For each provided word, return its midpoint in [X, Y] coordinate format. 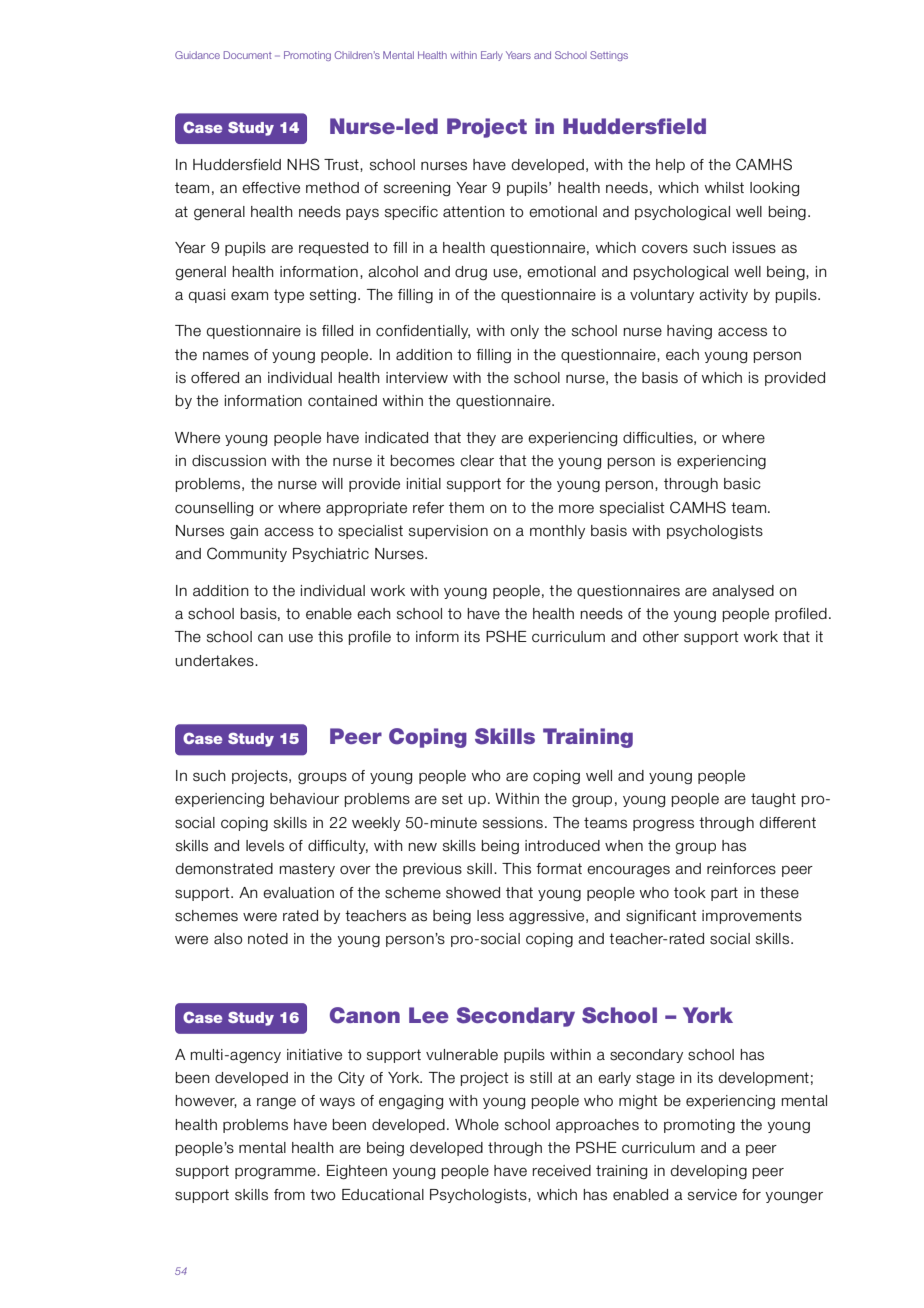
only [524, 332]
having [689, 332]
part [724, 894]
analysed [743, 592]
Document [248, 55]
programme [276, 1173]
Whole [477, 1125]
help [670, 166]
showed [473, 893]
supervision [448, 532]
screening [417, 189]
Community [247, 554]
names [226, 356]
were [260, 917]
